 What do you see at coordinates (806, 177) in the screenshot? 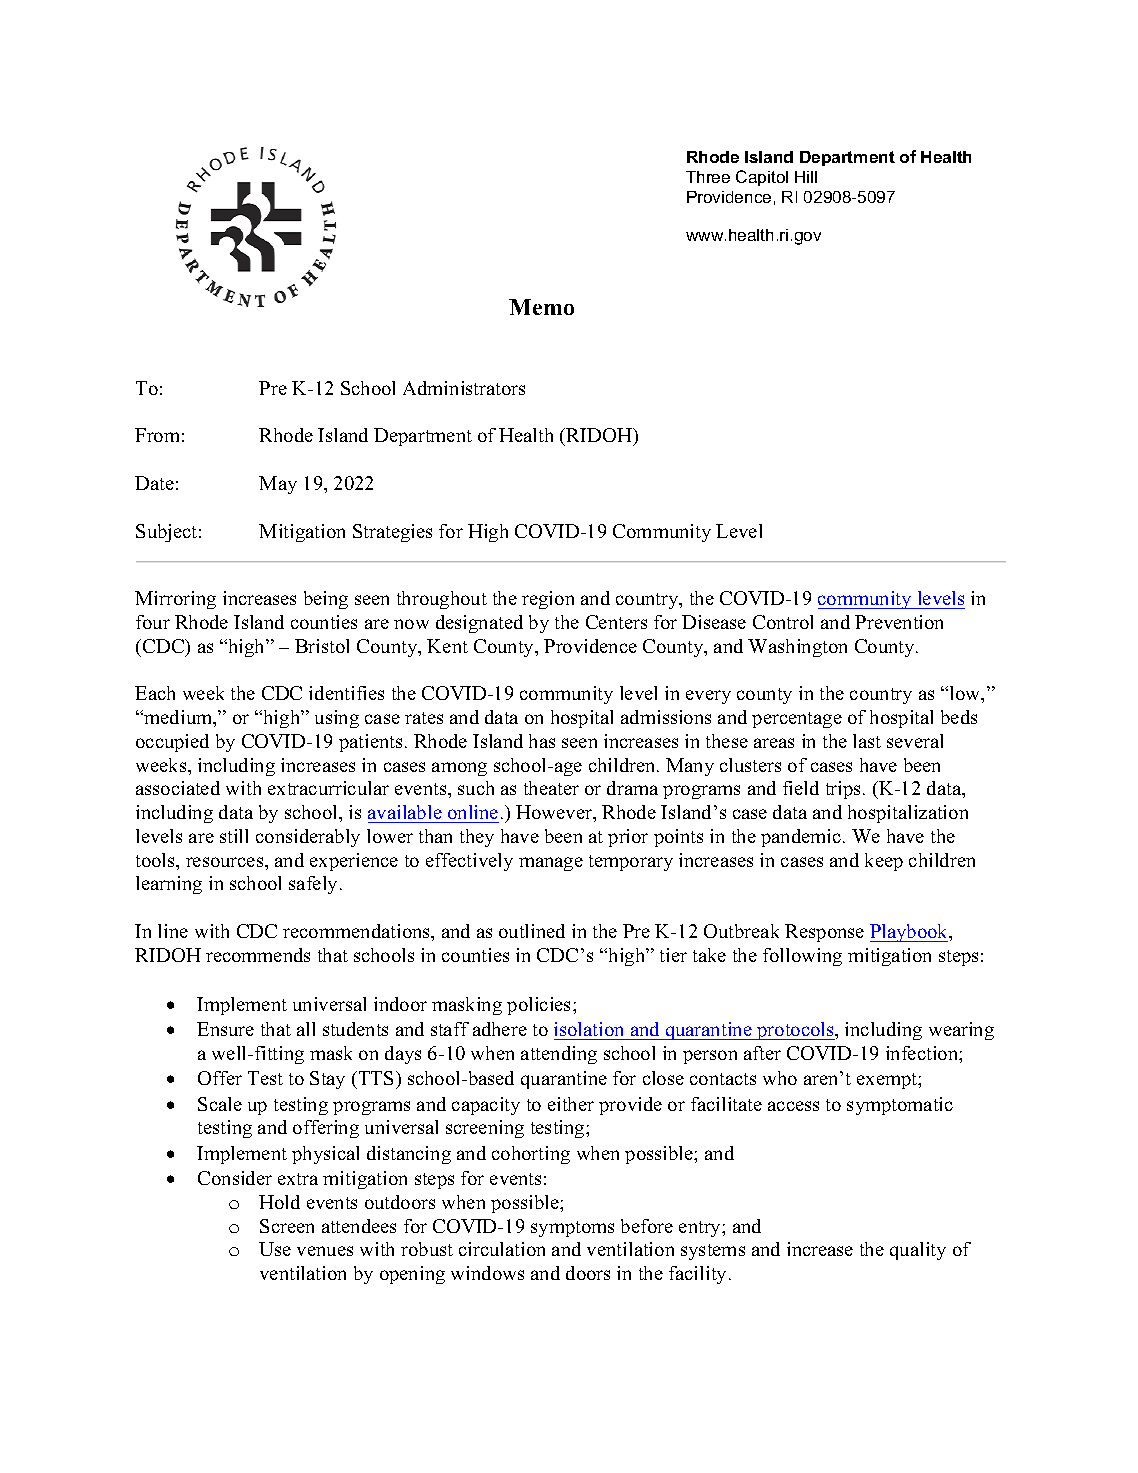
I see `Hill` at bounding box center [806, 177].
